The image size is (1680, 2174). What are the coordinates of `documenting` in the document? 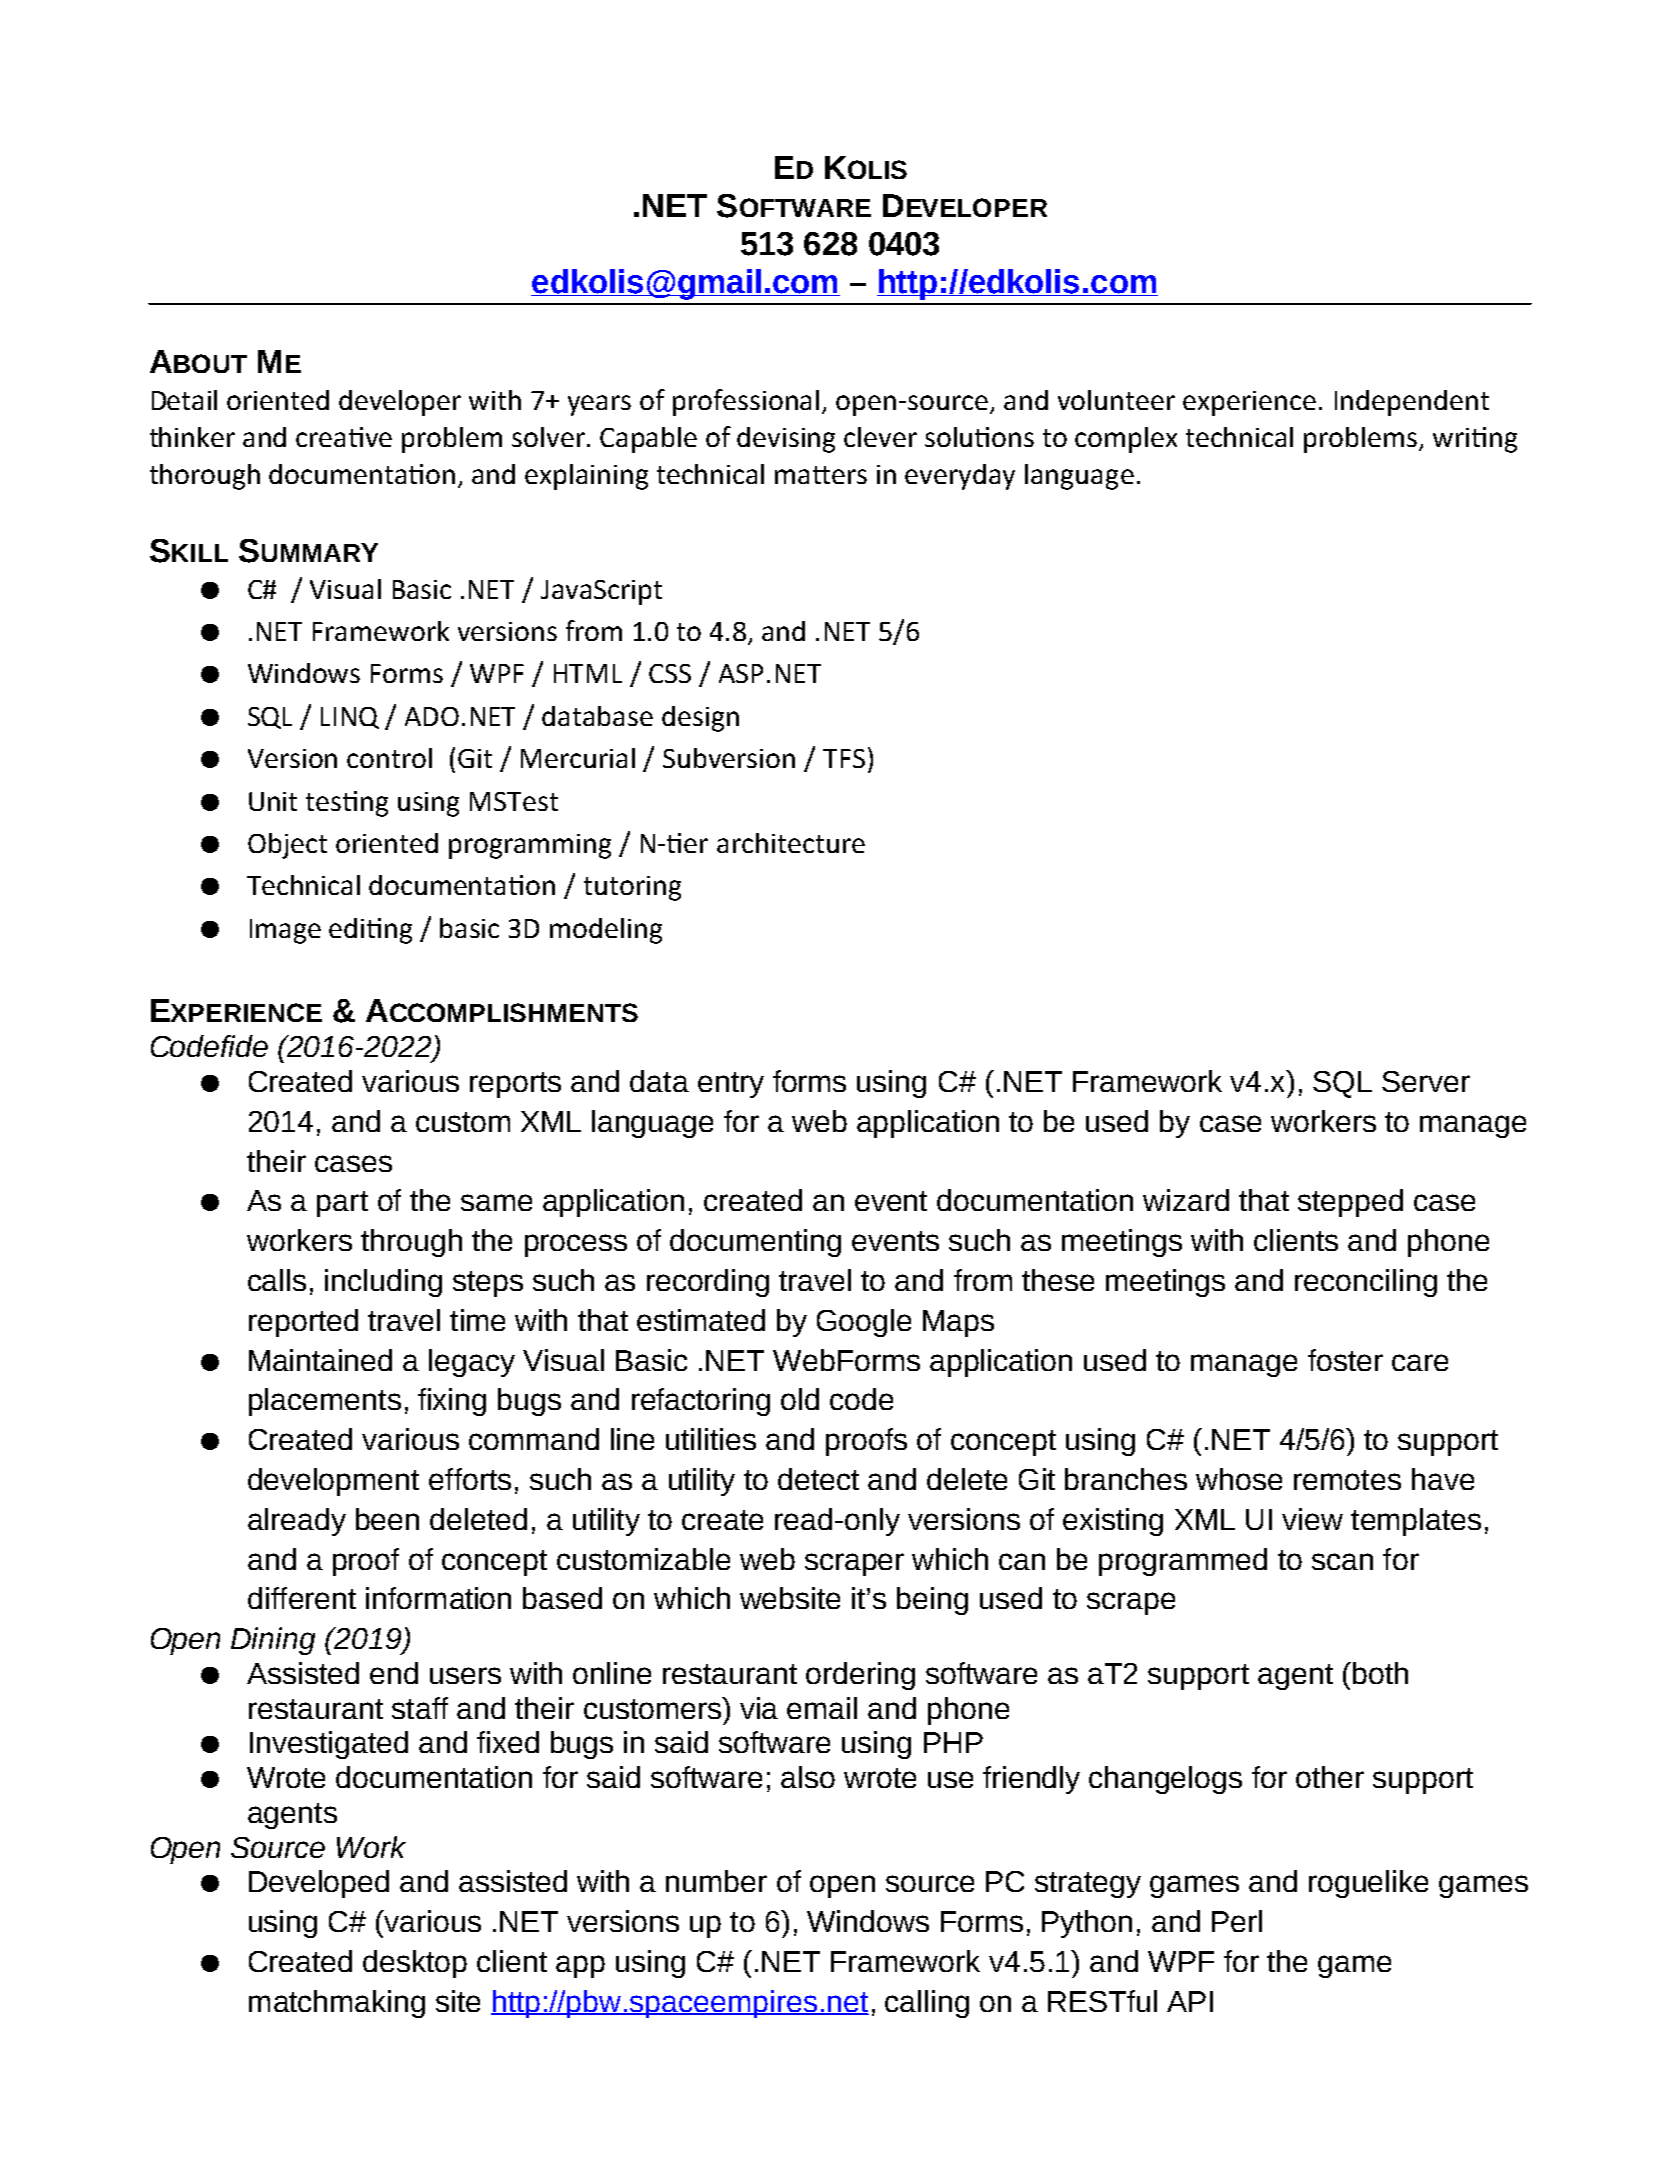 It's located at (755, 1243).
